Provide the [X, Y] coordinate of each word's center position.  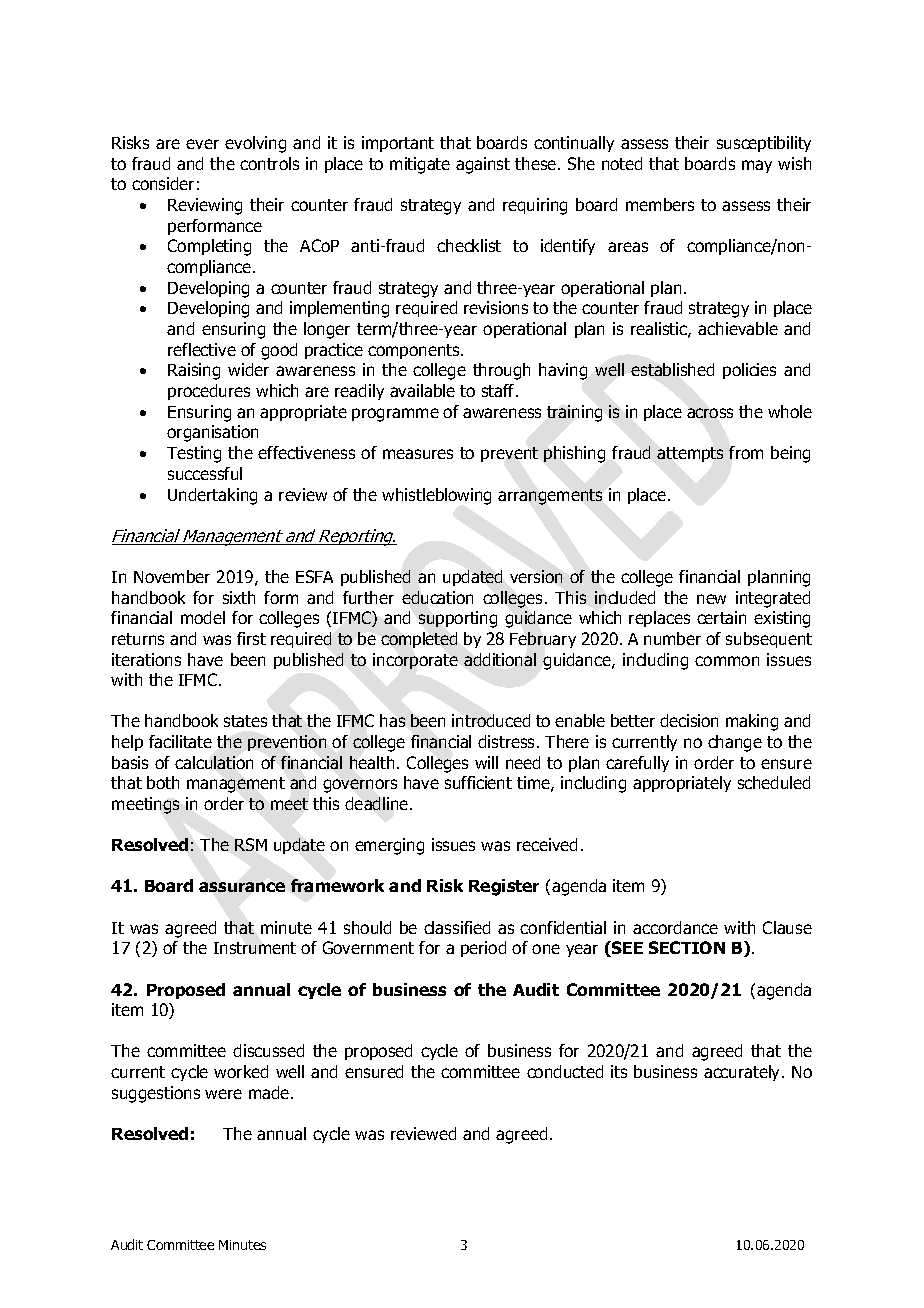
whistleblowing [436, 496]
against [483, 165]
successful [205, 473]
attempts [690, 454]
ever [202, 144]
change [735, 743]
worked [241, 1071]
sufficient [478, 782]
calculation [214, 762]
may [757, 166]
